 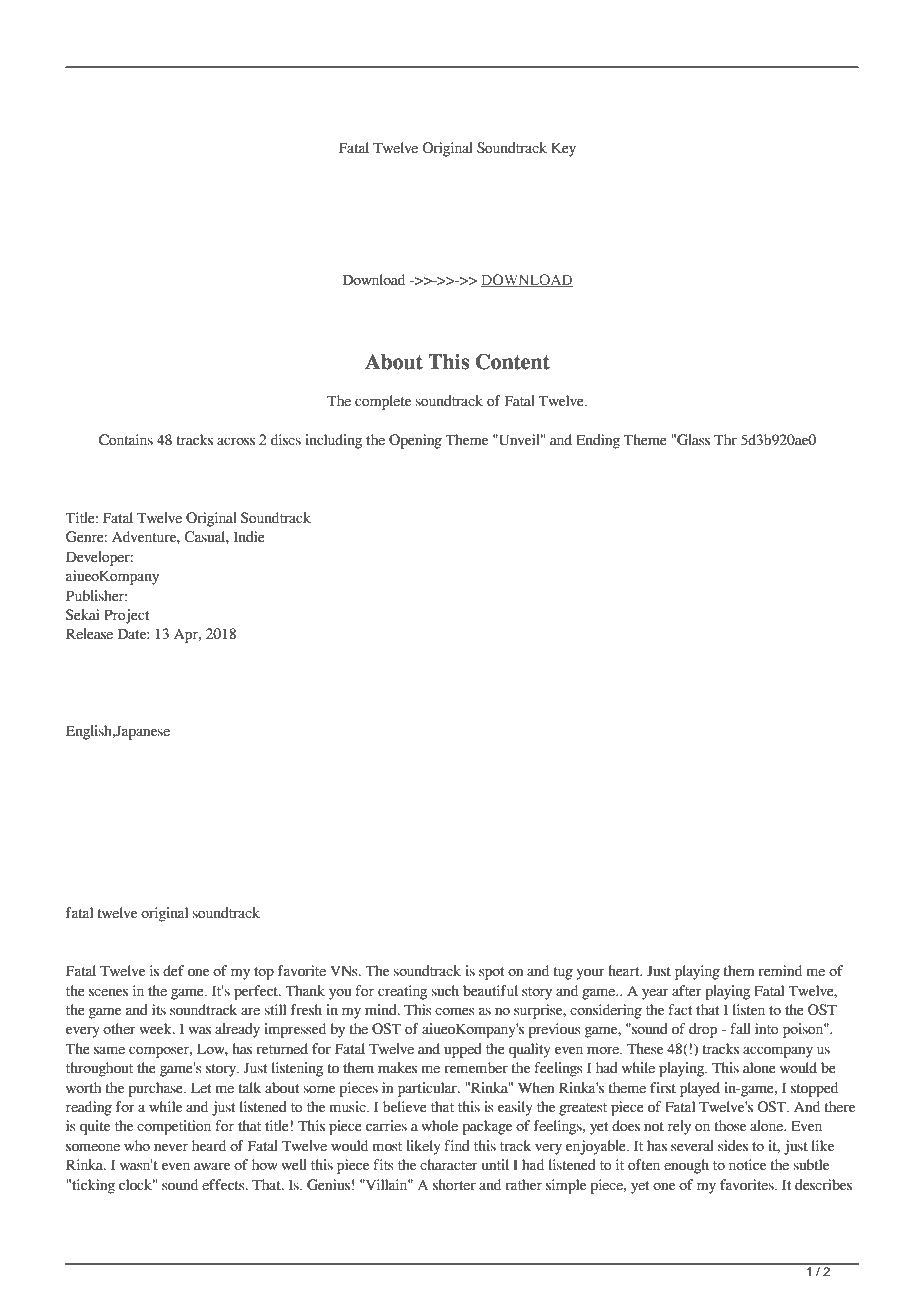 I want to click on heart, so click(x=625, y=971).
